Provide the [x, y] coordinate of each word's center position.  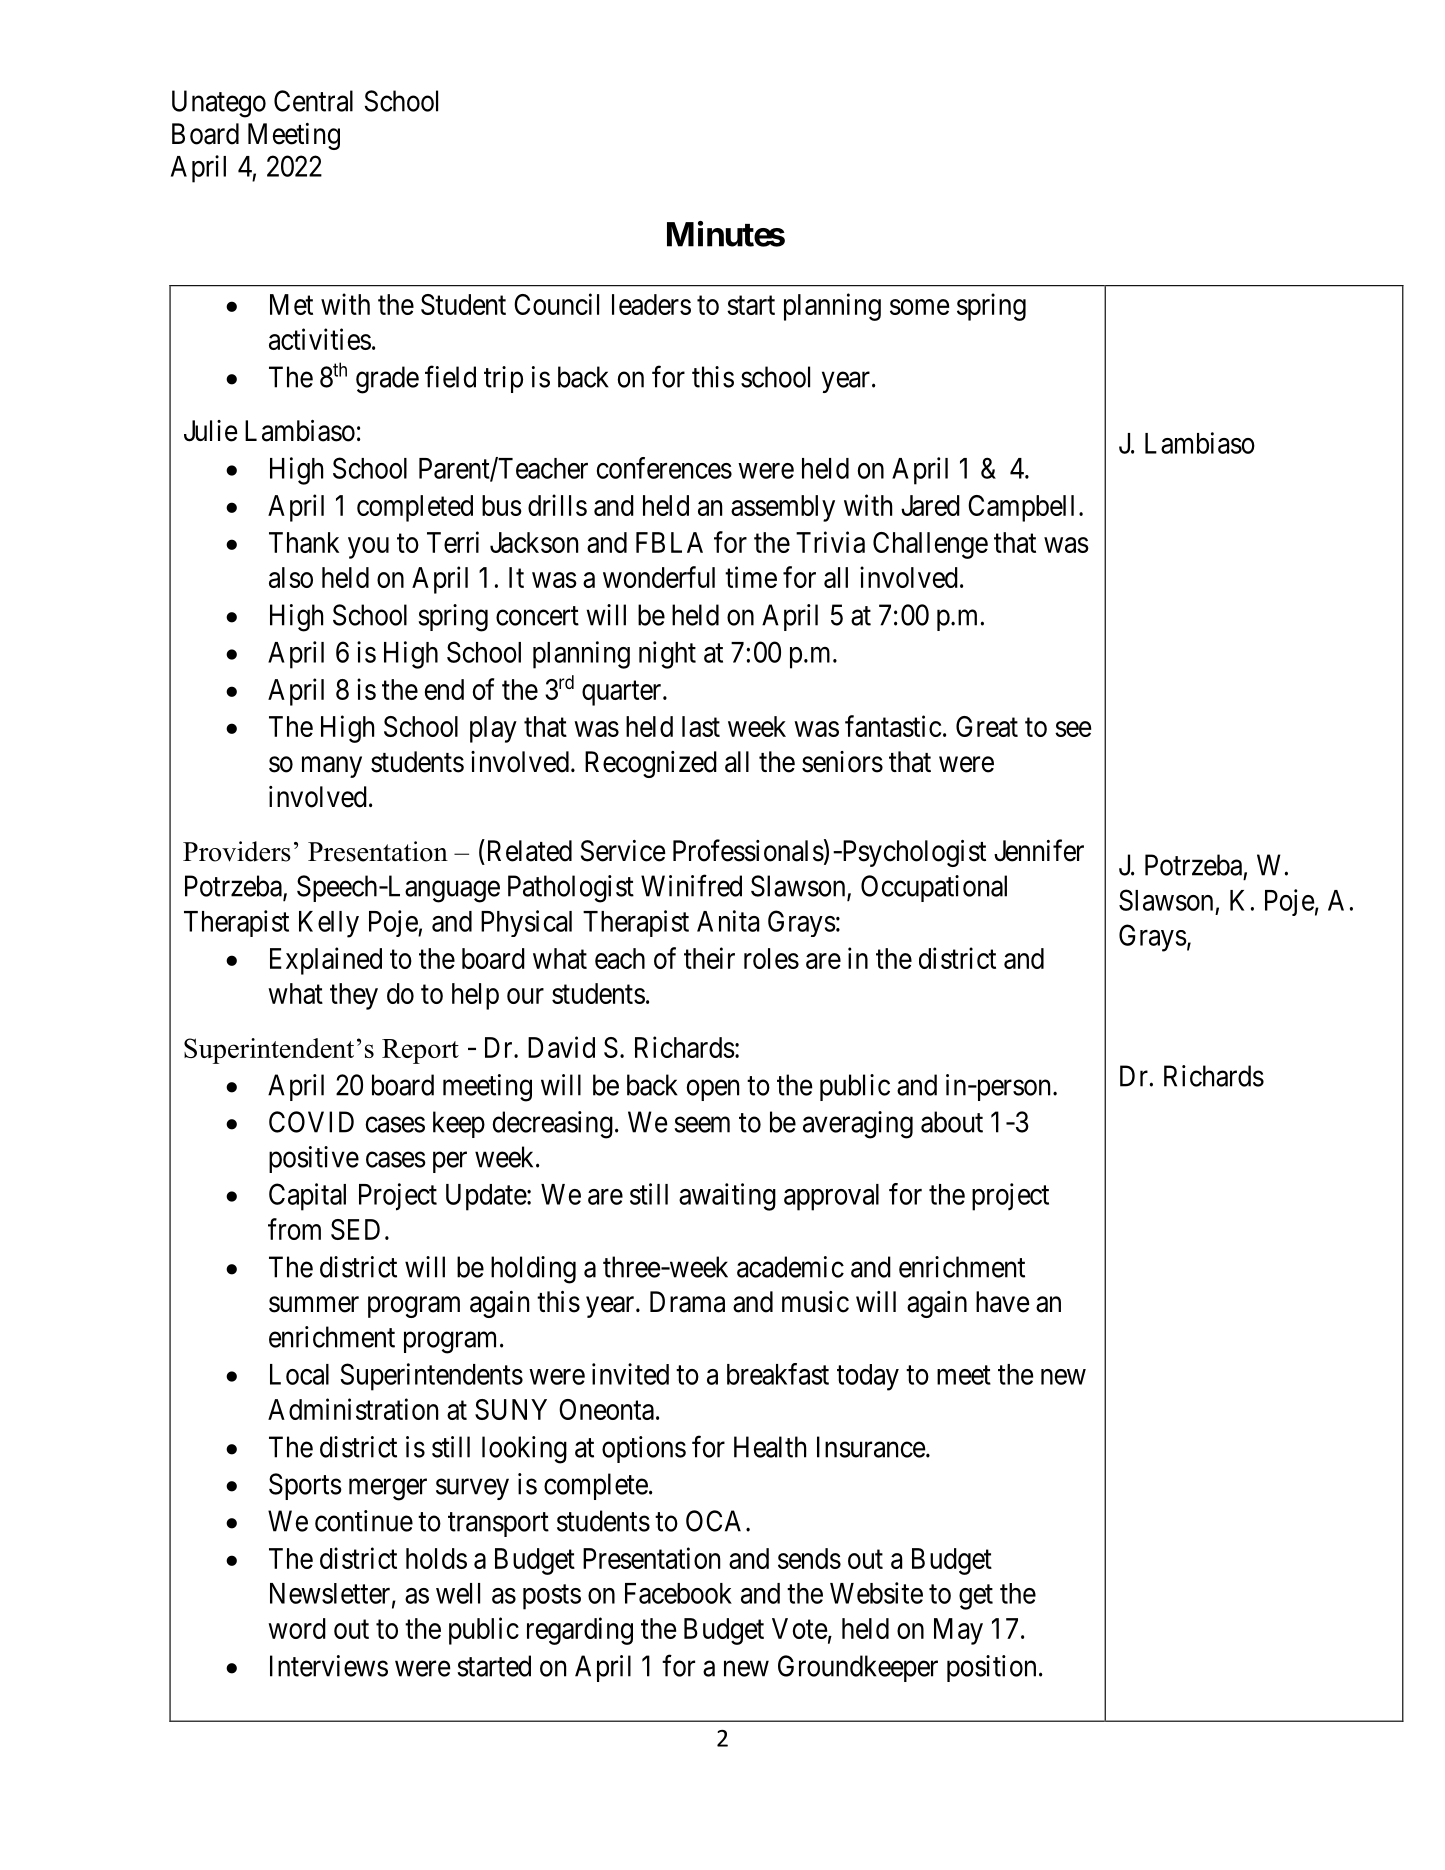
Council [556, 304]
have [1003, 1302]
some [919, 307]
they [354, 996]
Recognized [651, 764]
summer [314, 1304]
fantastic [893, 726]
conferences [664, 468]
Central [313, 101]
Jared [930, 505]
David [561, 1047]
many [332, 767]
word [297, 1628]
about [952, 1122]
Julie [211, 431]
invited [630, 1374]
